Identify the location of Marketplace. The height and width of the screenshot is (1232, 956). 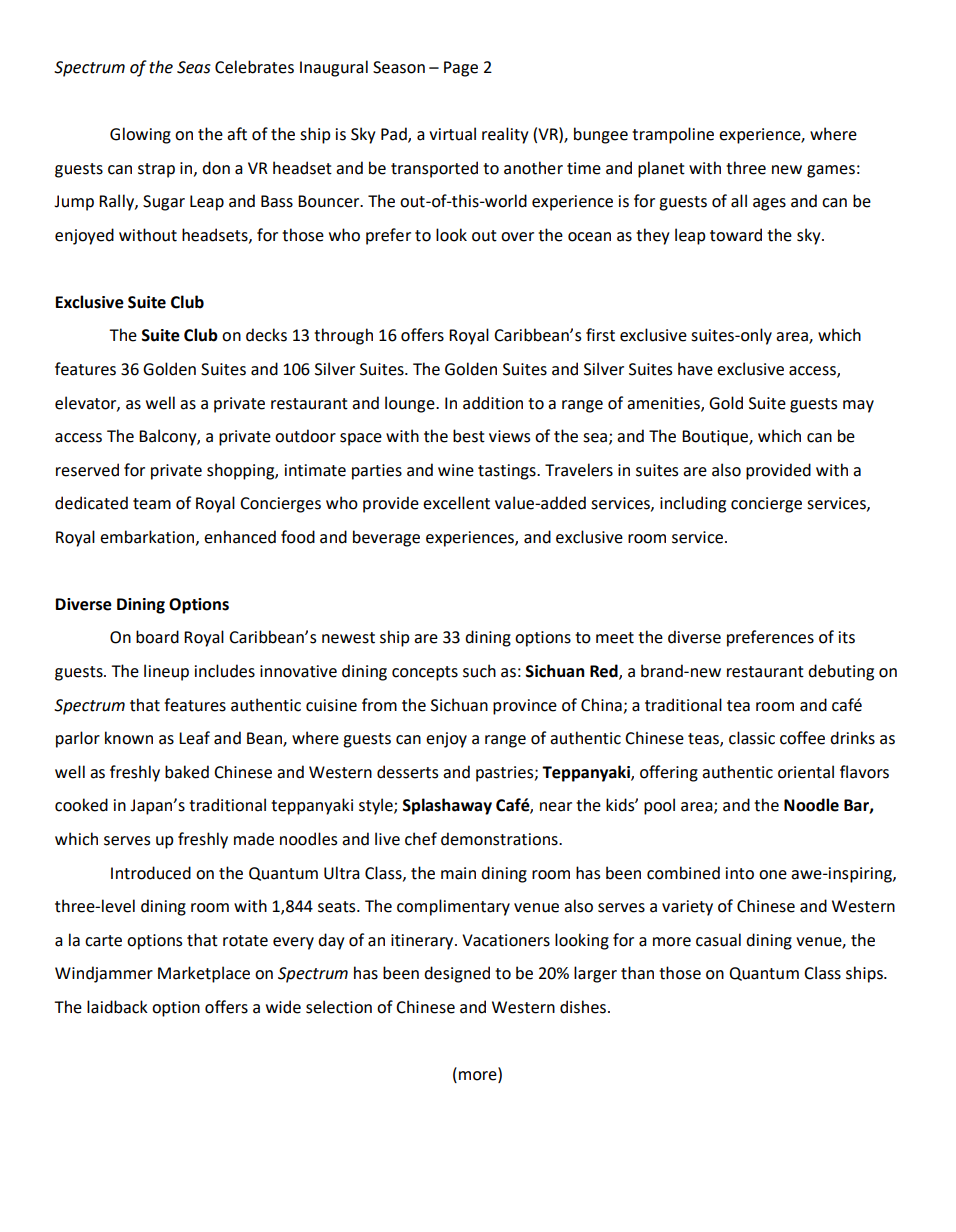
(204, 974).
